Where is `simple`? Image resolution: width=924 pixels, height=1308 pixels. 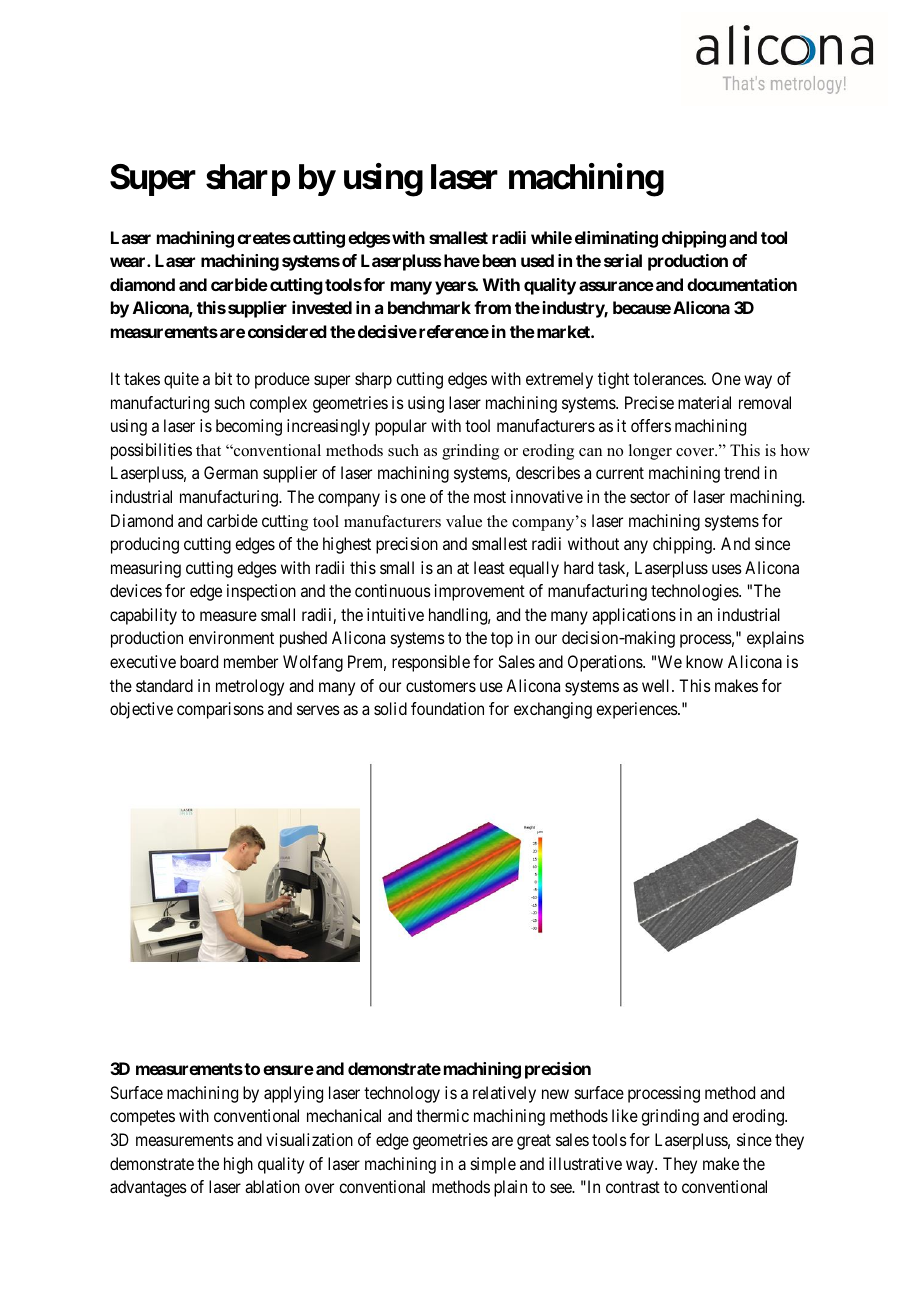
simple is located at coordinates (493, 1165).
